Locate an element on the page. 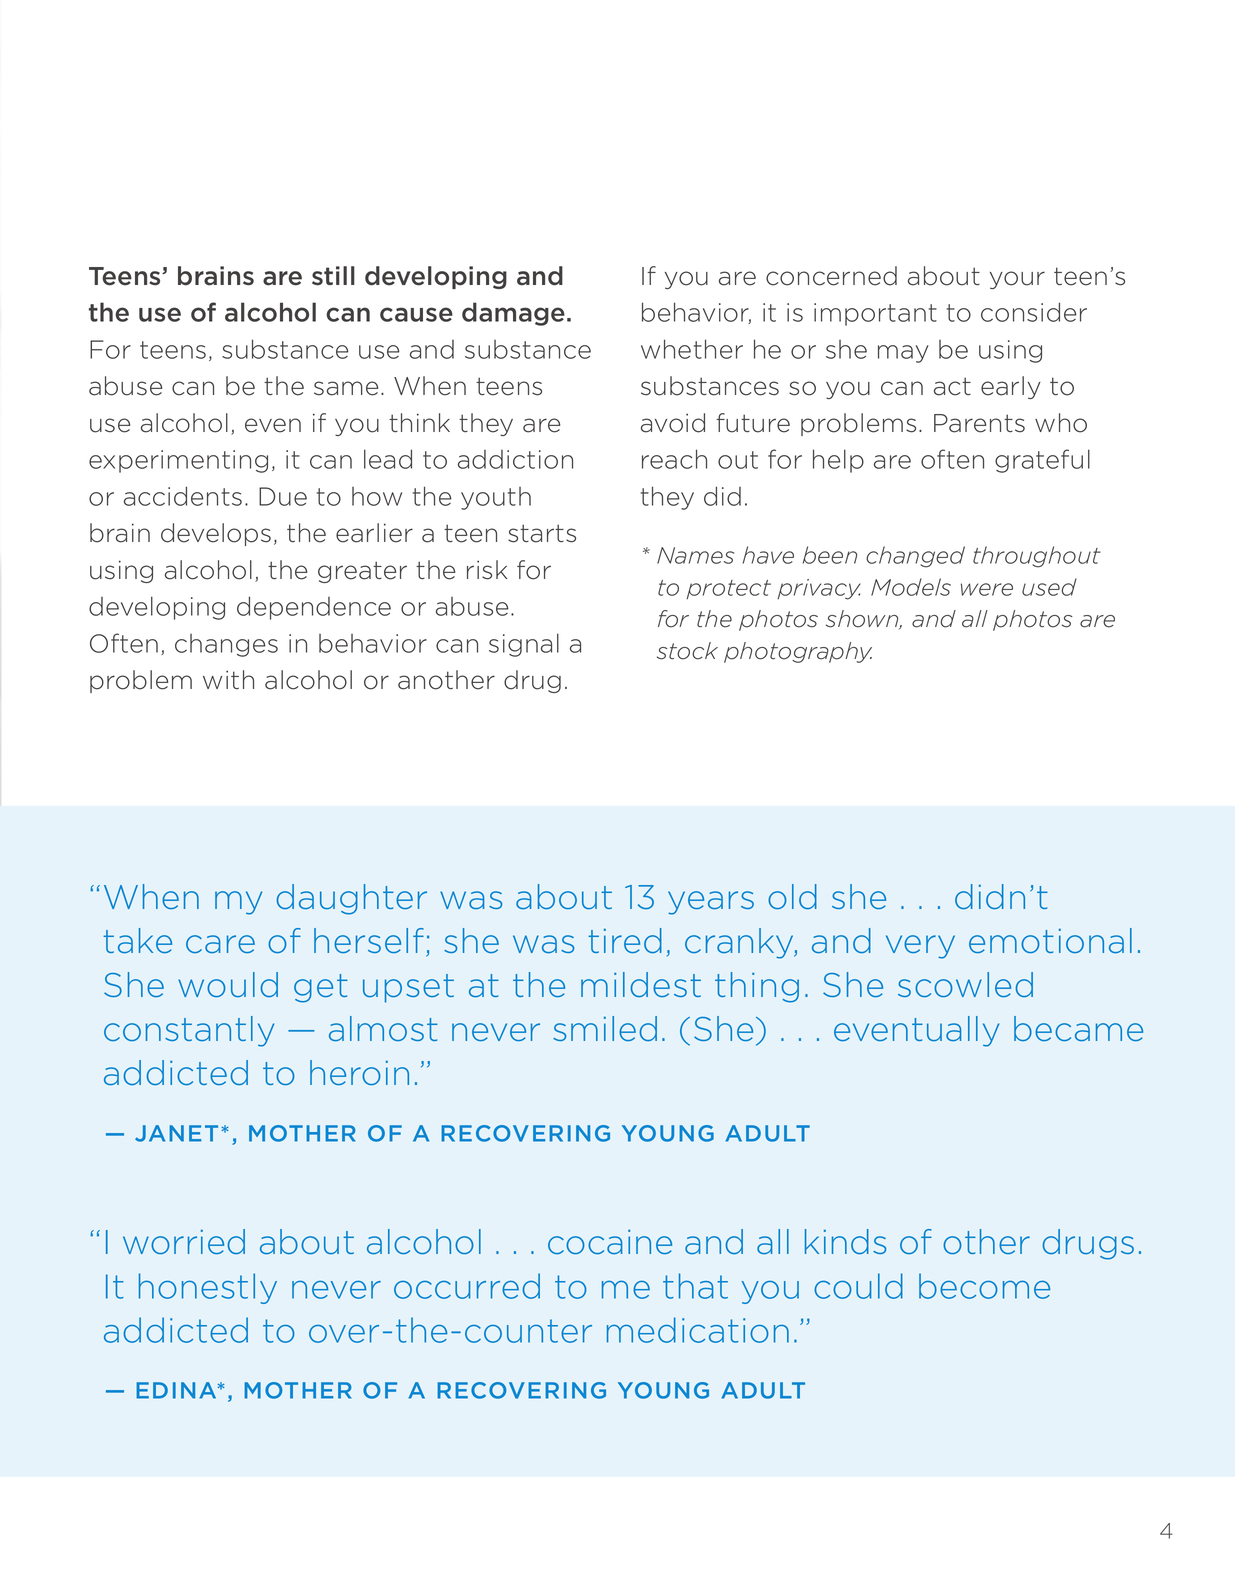 The height and width of the document is (1587, 1235). stock is located at coordinates (687, 651).
